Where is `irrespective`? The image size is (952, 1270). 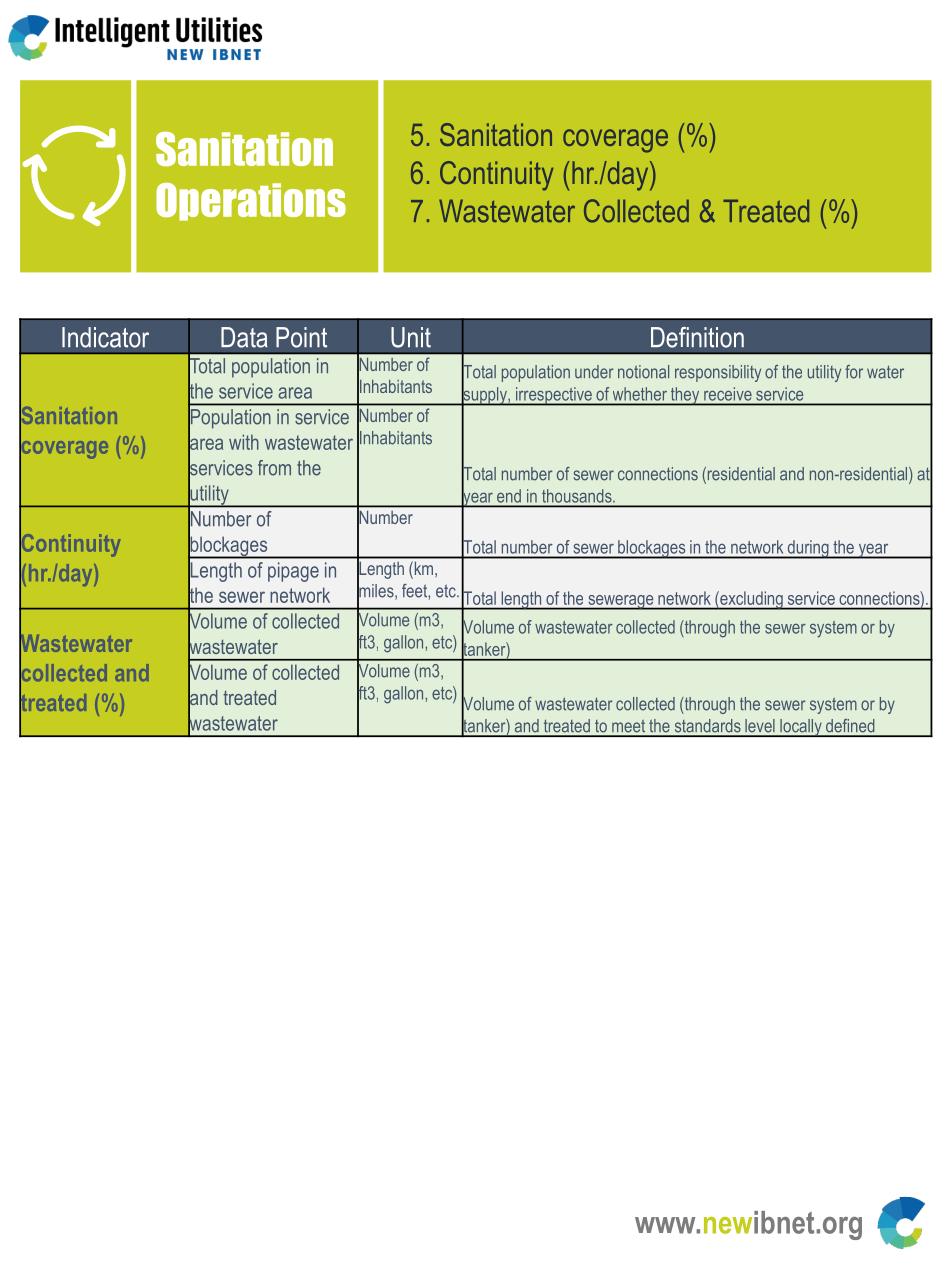
irrespective is located at coordinates (553, 396).
